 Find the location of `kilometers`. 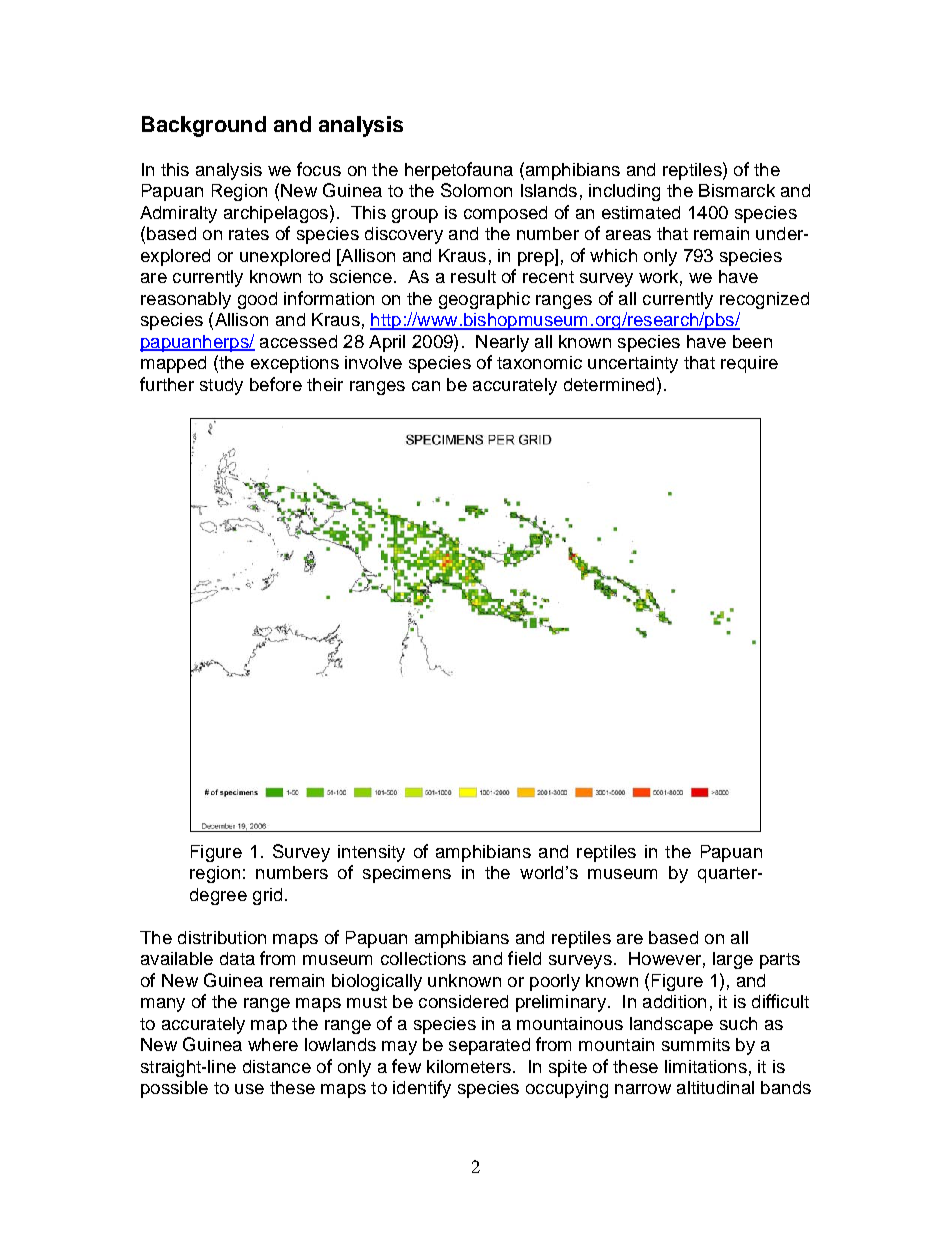

kilometers is located at coordinates (469, 1066).
